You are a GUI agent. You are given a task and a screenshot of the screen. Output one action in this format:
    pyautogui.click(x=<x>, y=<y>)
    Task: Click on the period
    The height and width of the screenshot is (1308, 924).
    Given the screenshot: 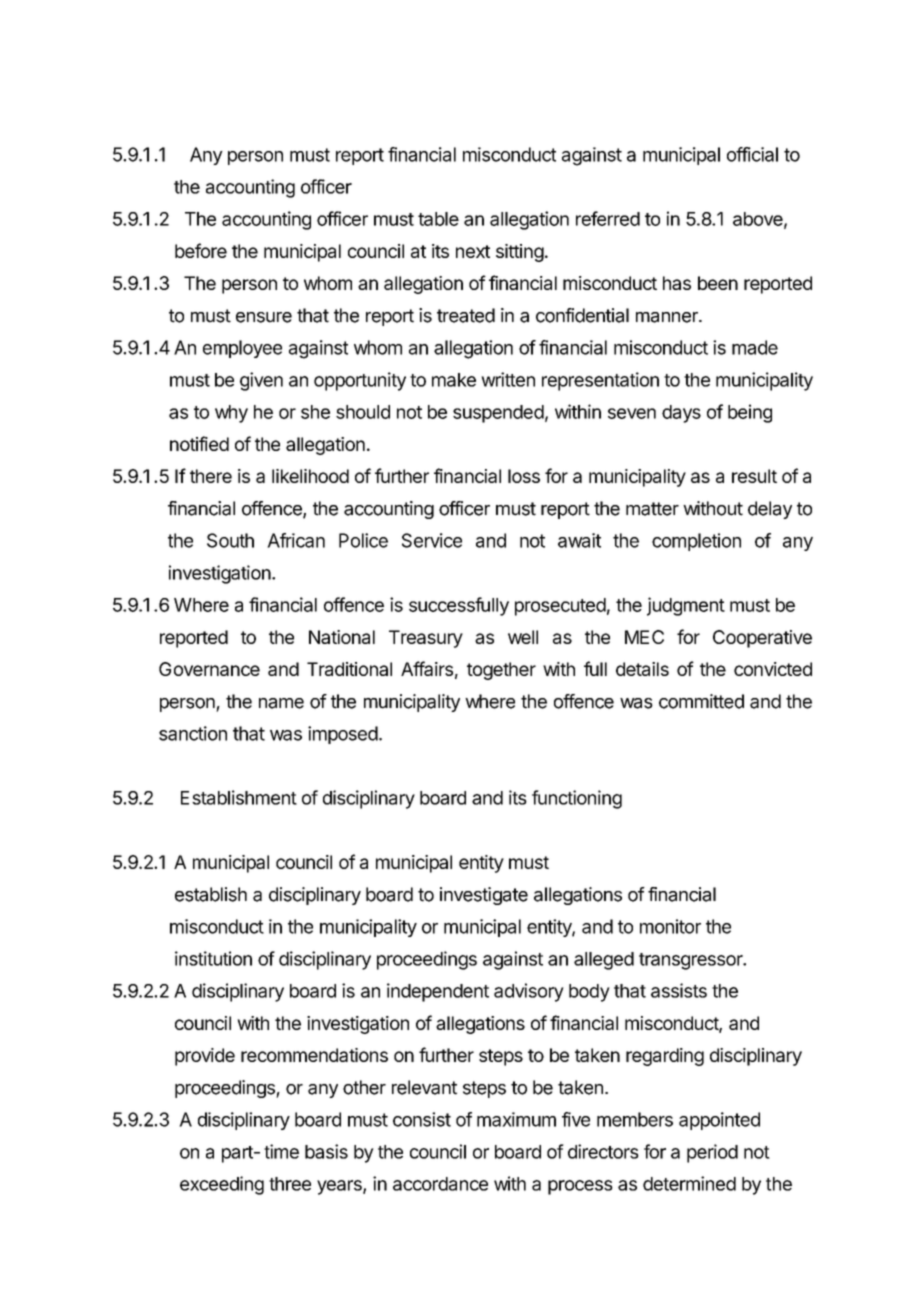 What is the action you would take?
    pyautogui.click(x=712, y=1153)
